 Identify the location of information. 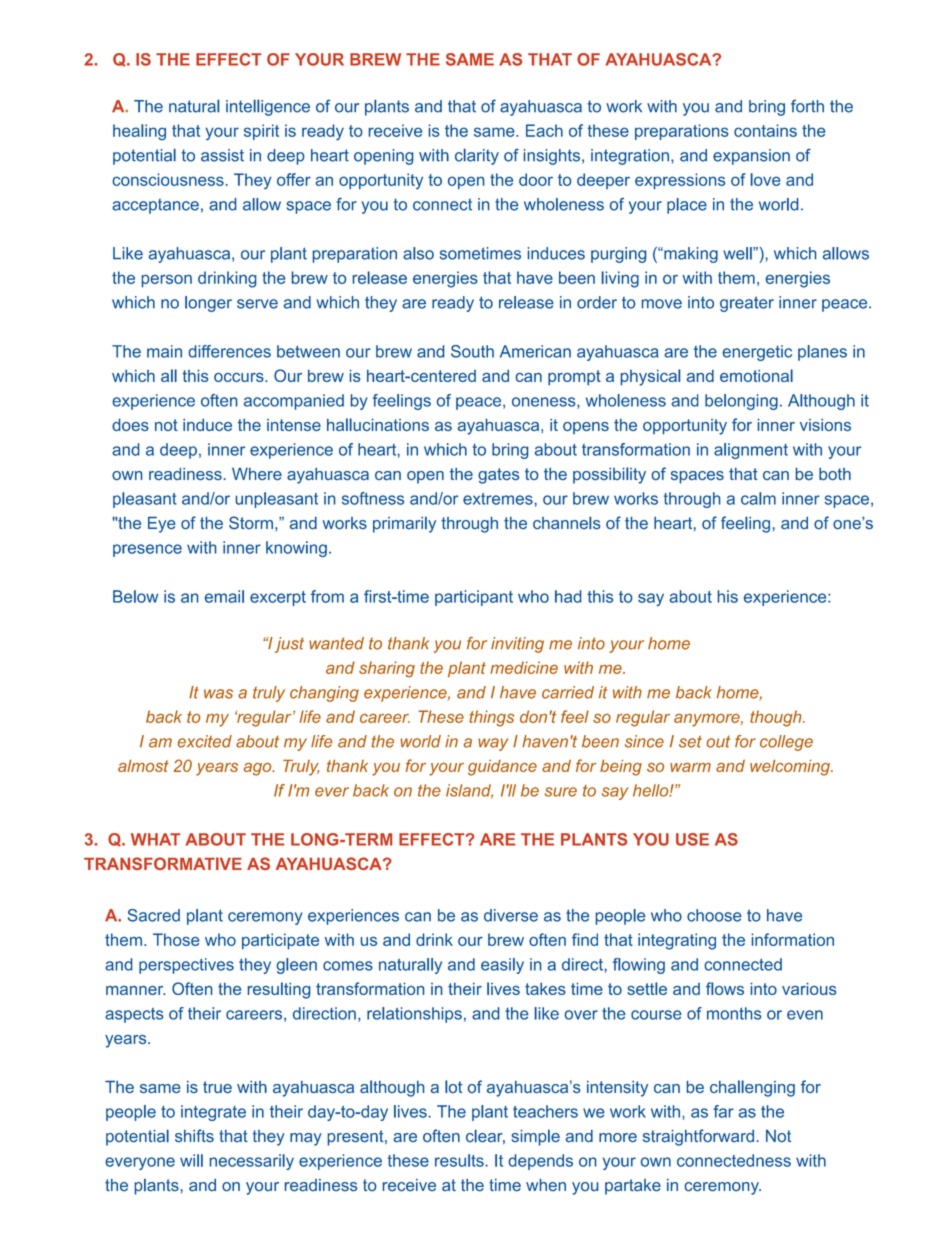
(793, 939).
